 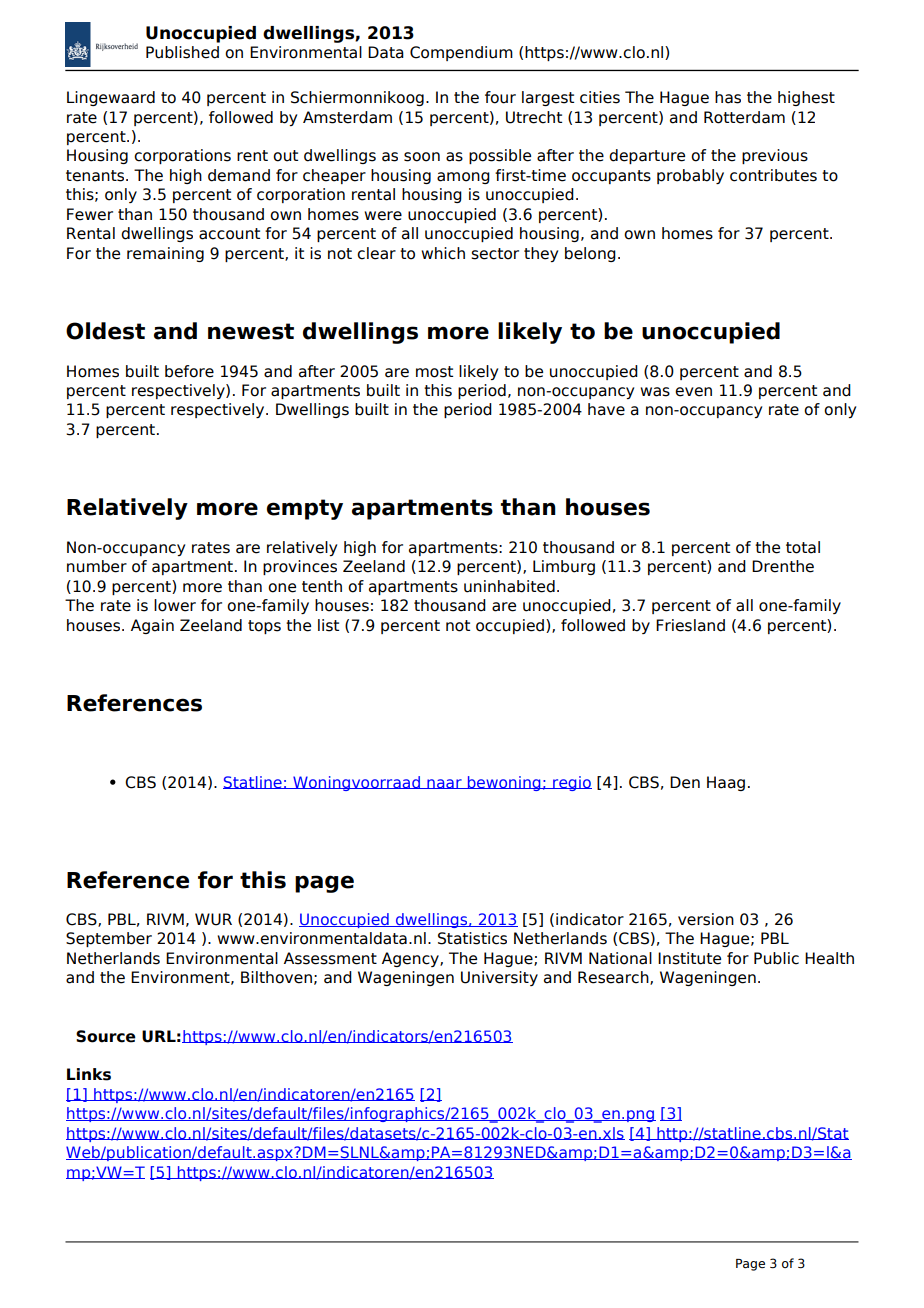 I want to click on total, so click(x=803, y=547).
